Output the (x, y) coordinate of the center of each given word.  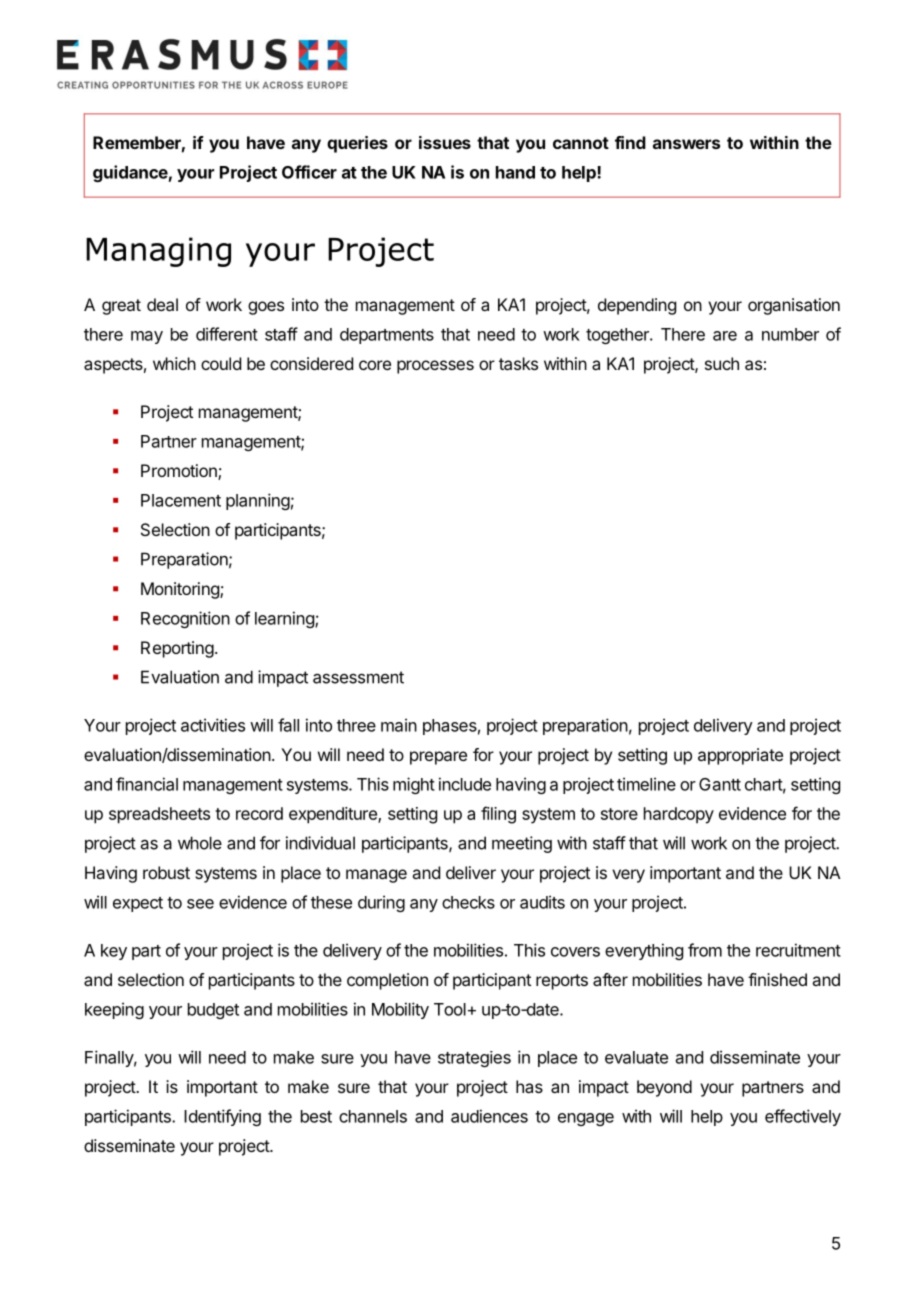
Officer (309, 172)
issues (445, 142)
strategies (474, 1059)
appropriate (740, 756)
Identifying (222, 1117)
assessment (358, 677)
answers (686, 144)
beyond (664, 1088)
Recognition (185, 619)
